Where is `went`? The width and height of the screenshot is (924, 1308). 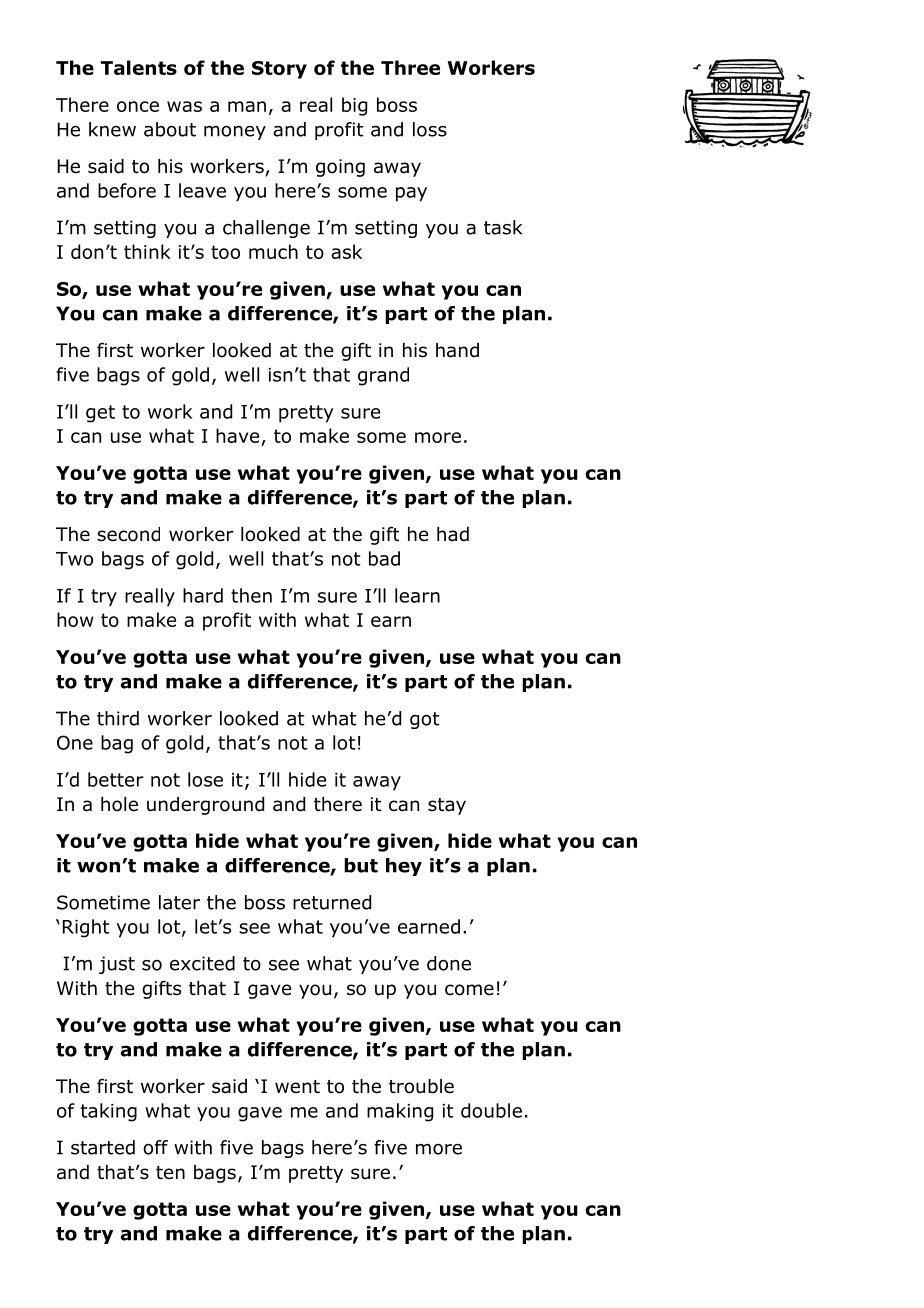
went is located at coordinates (297, 1087).
